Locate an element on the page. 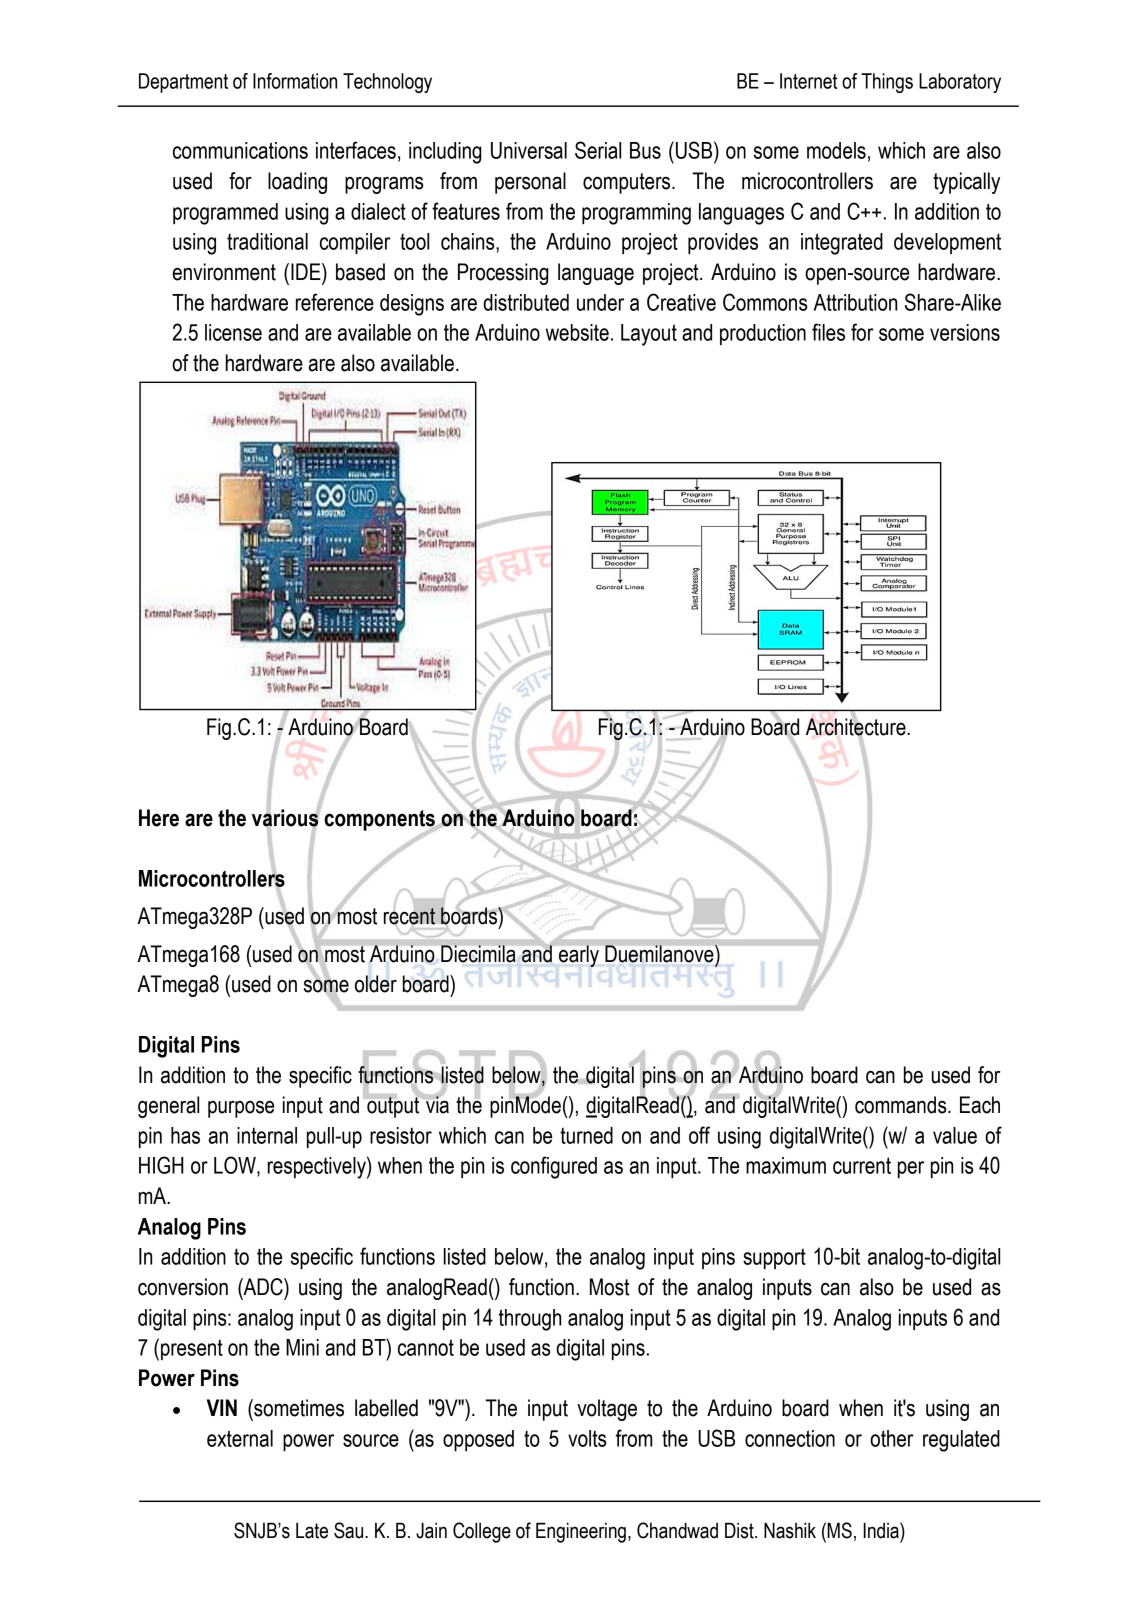 The image size is (1139, 1611). configured is located at coordinates (554, 1167).
